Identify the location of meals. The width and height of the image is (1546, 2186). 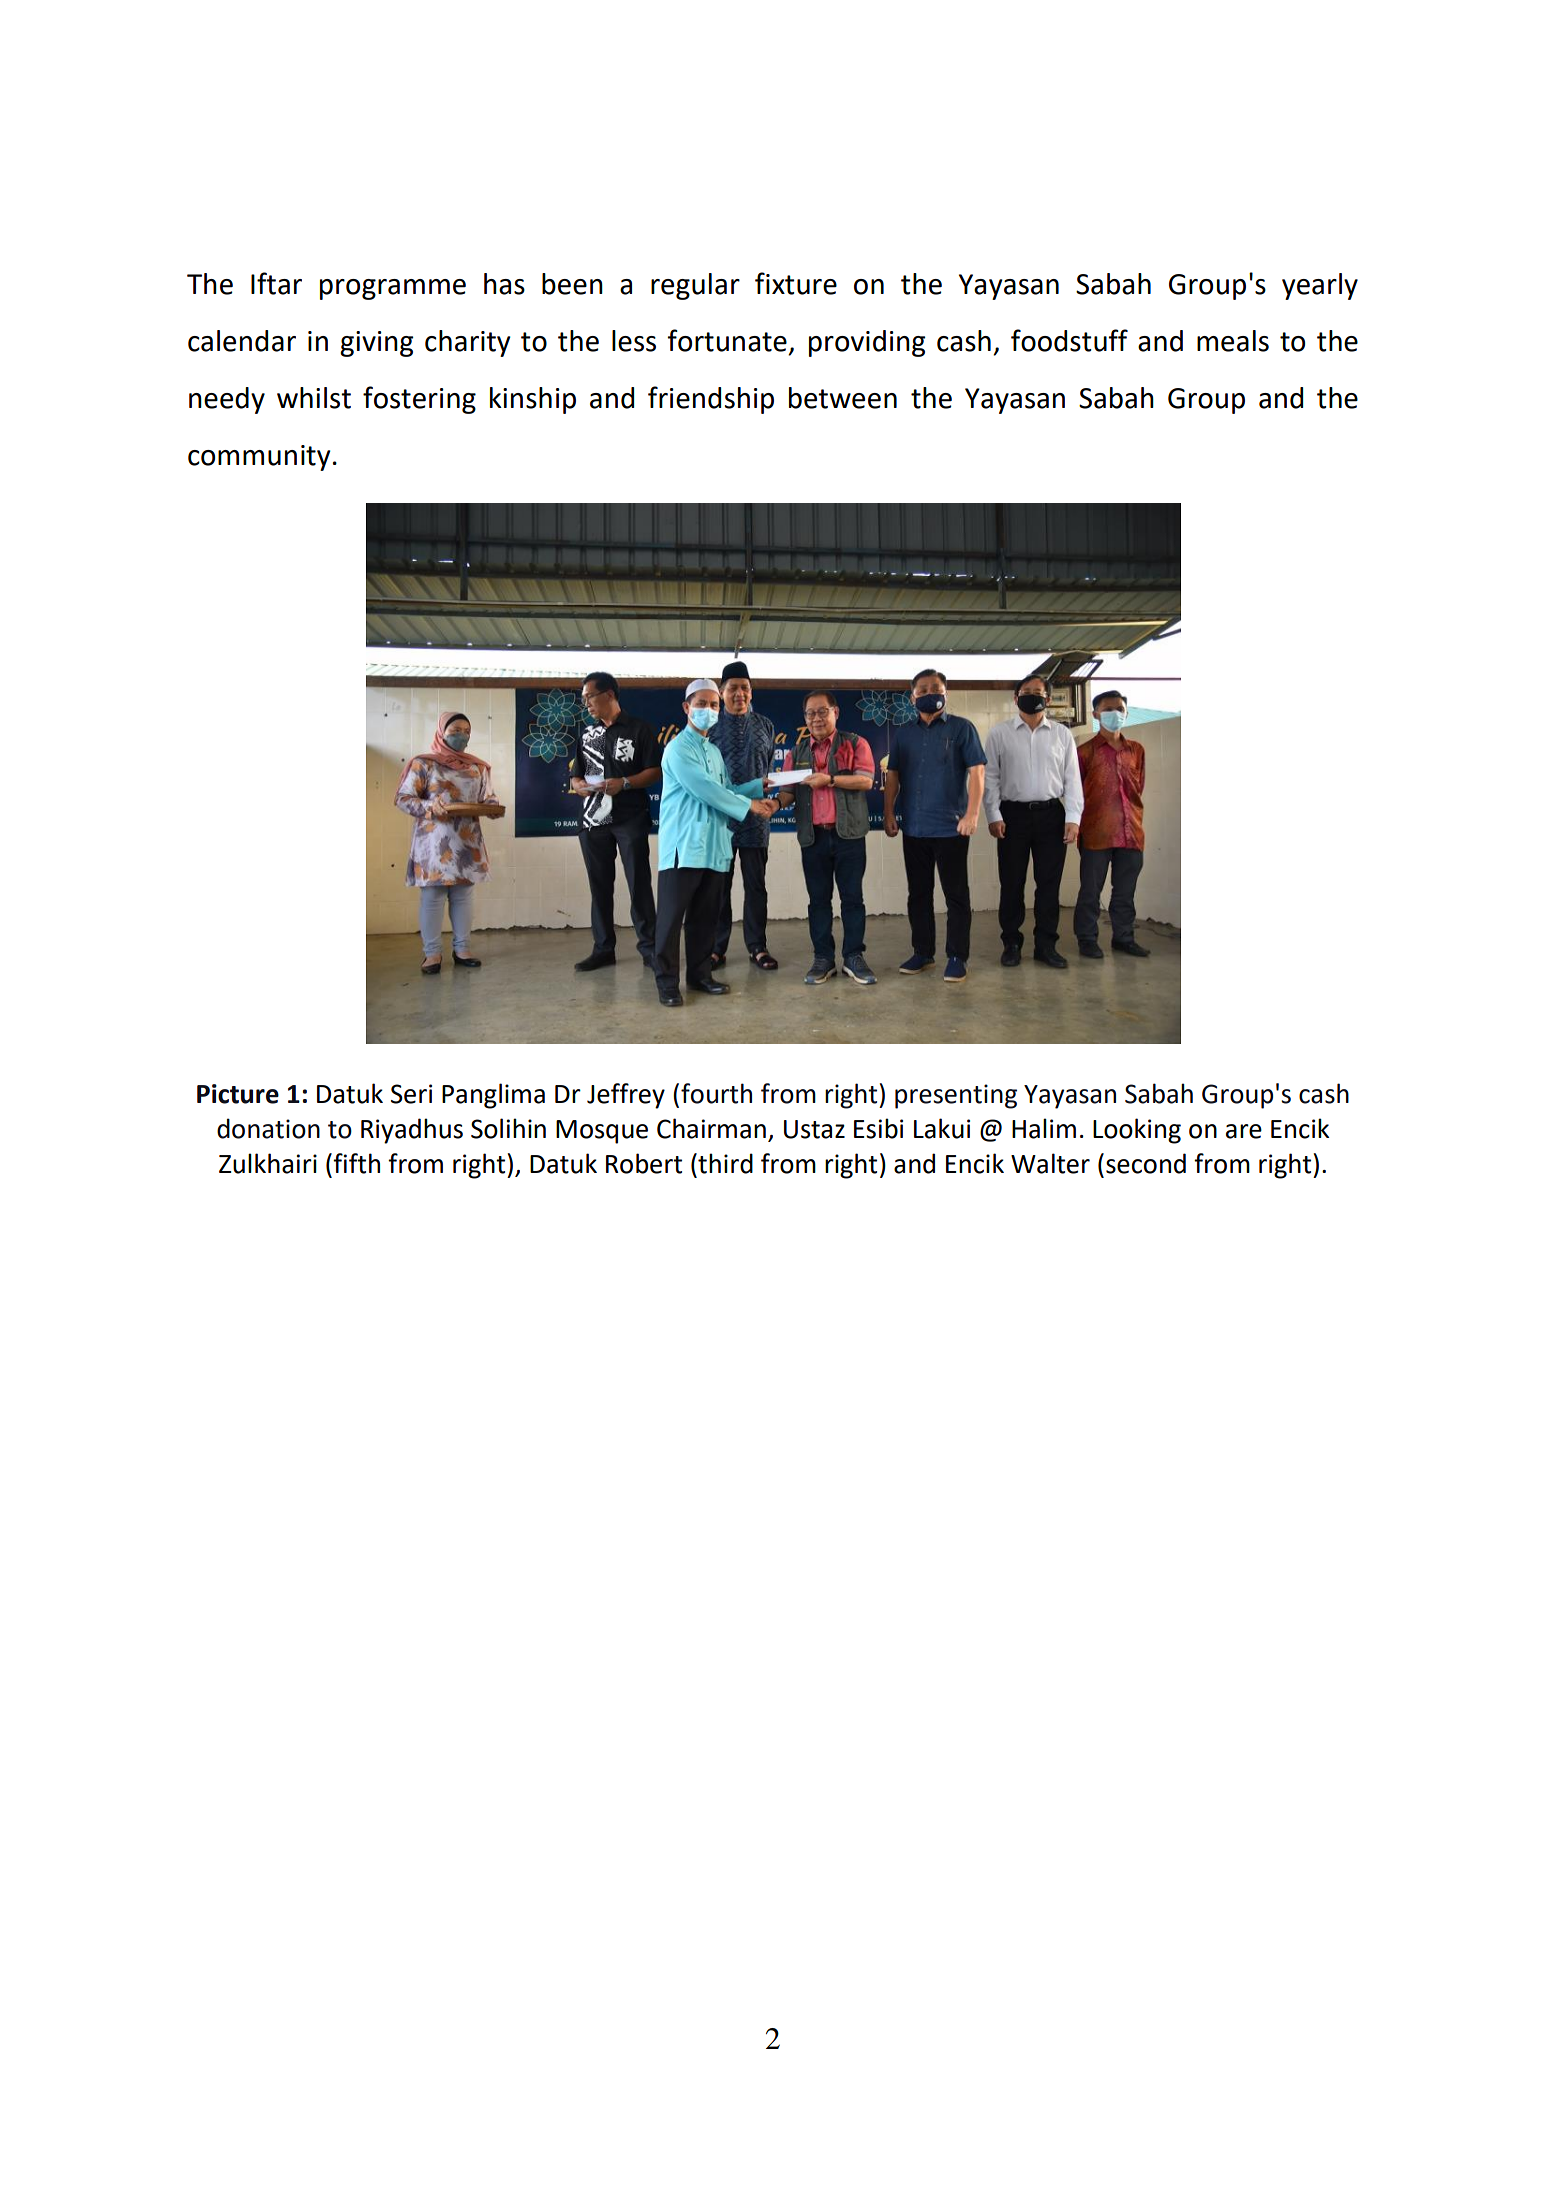
(1233, 341).
